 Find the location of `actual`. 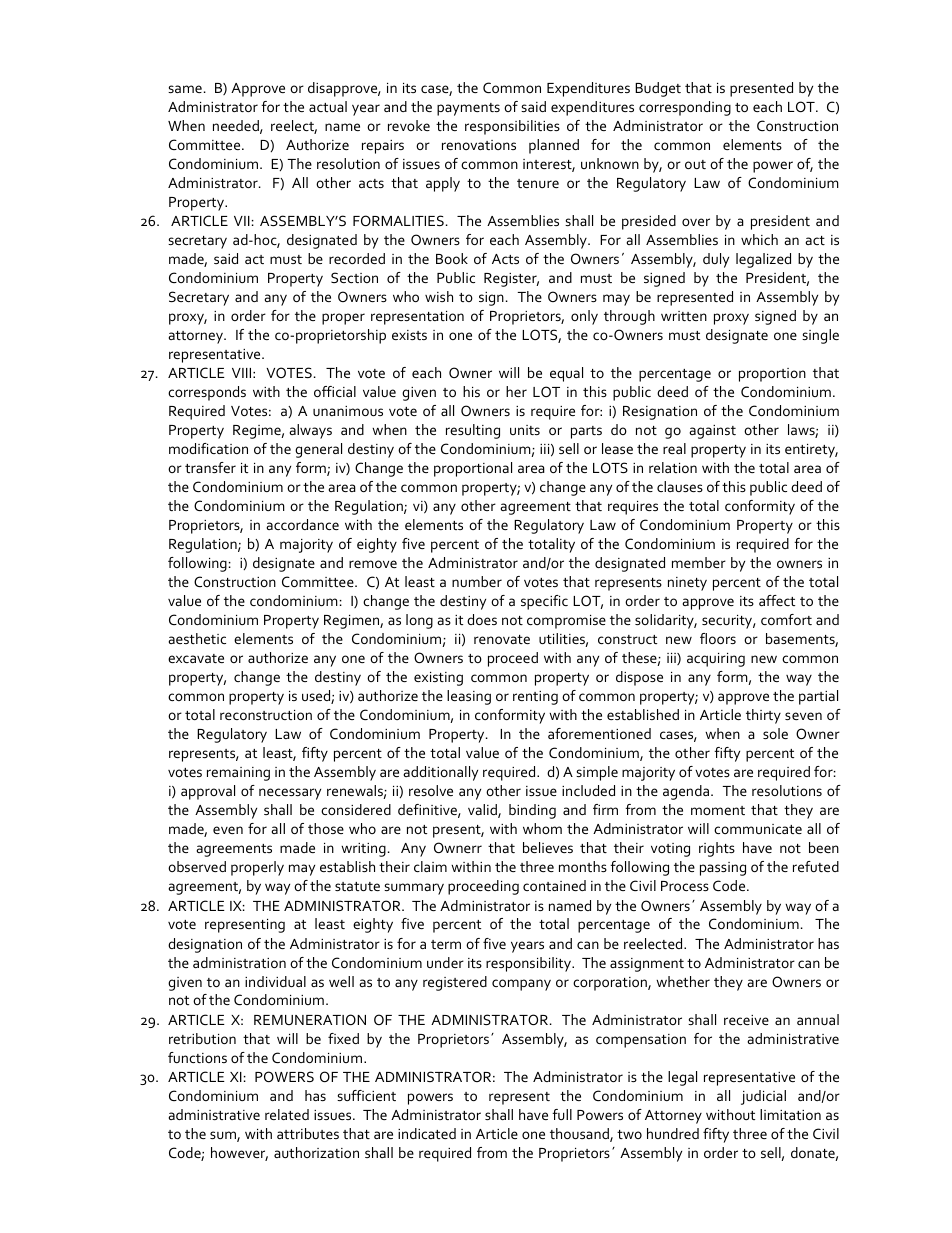

actual is located at coordinates (328, 106).
